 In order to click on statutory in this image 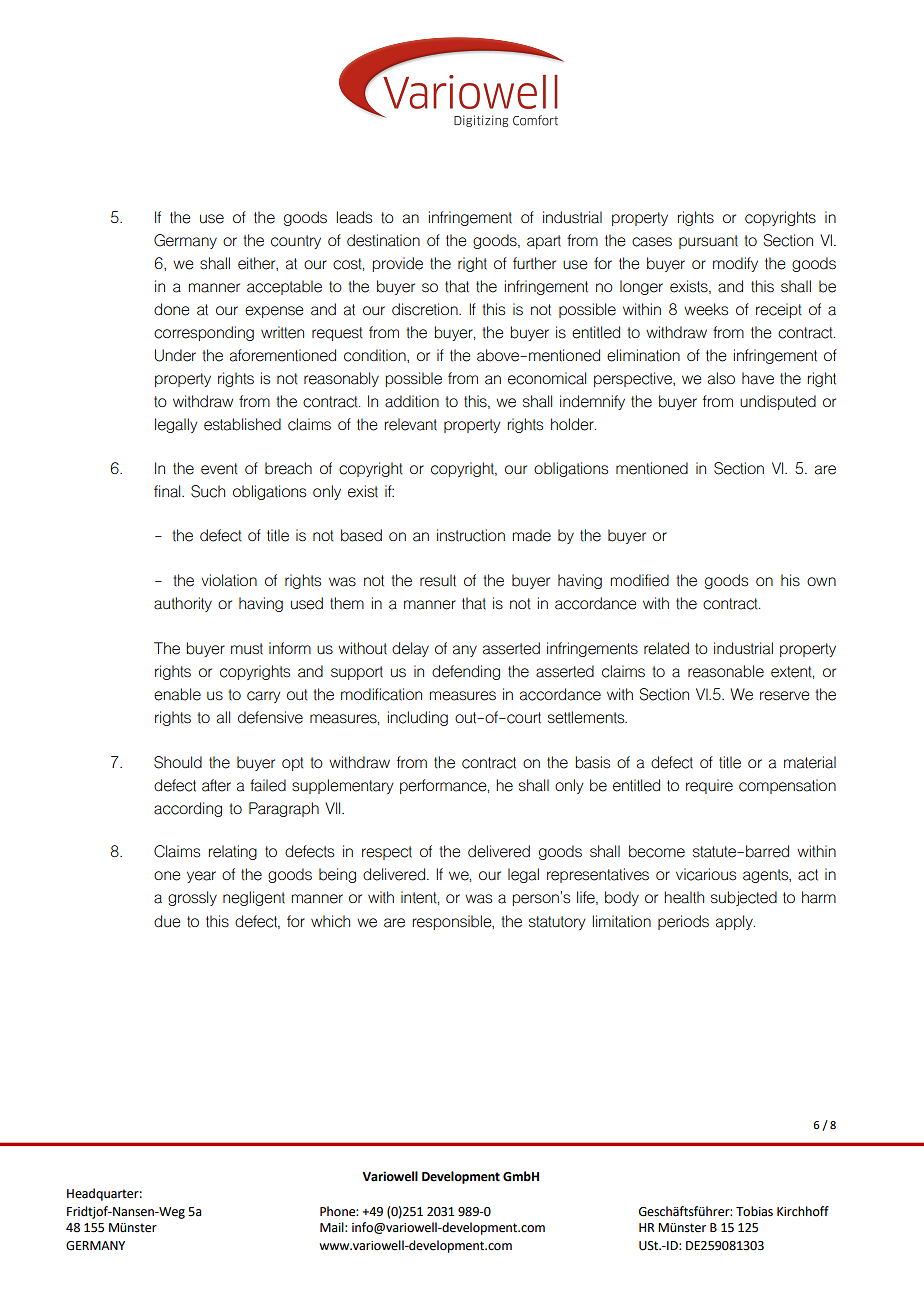, I will do `click(557, 923)`.
